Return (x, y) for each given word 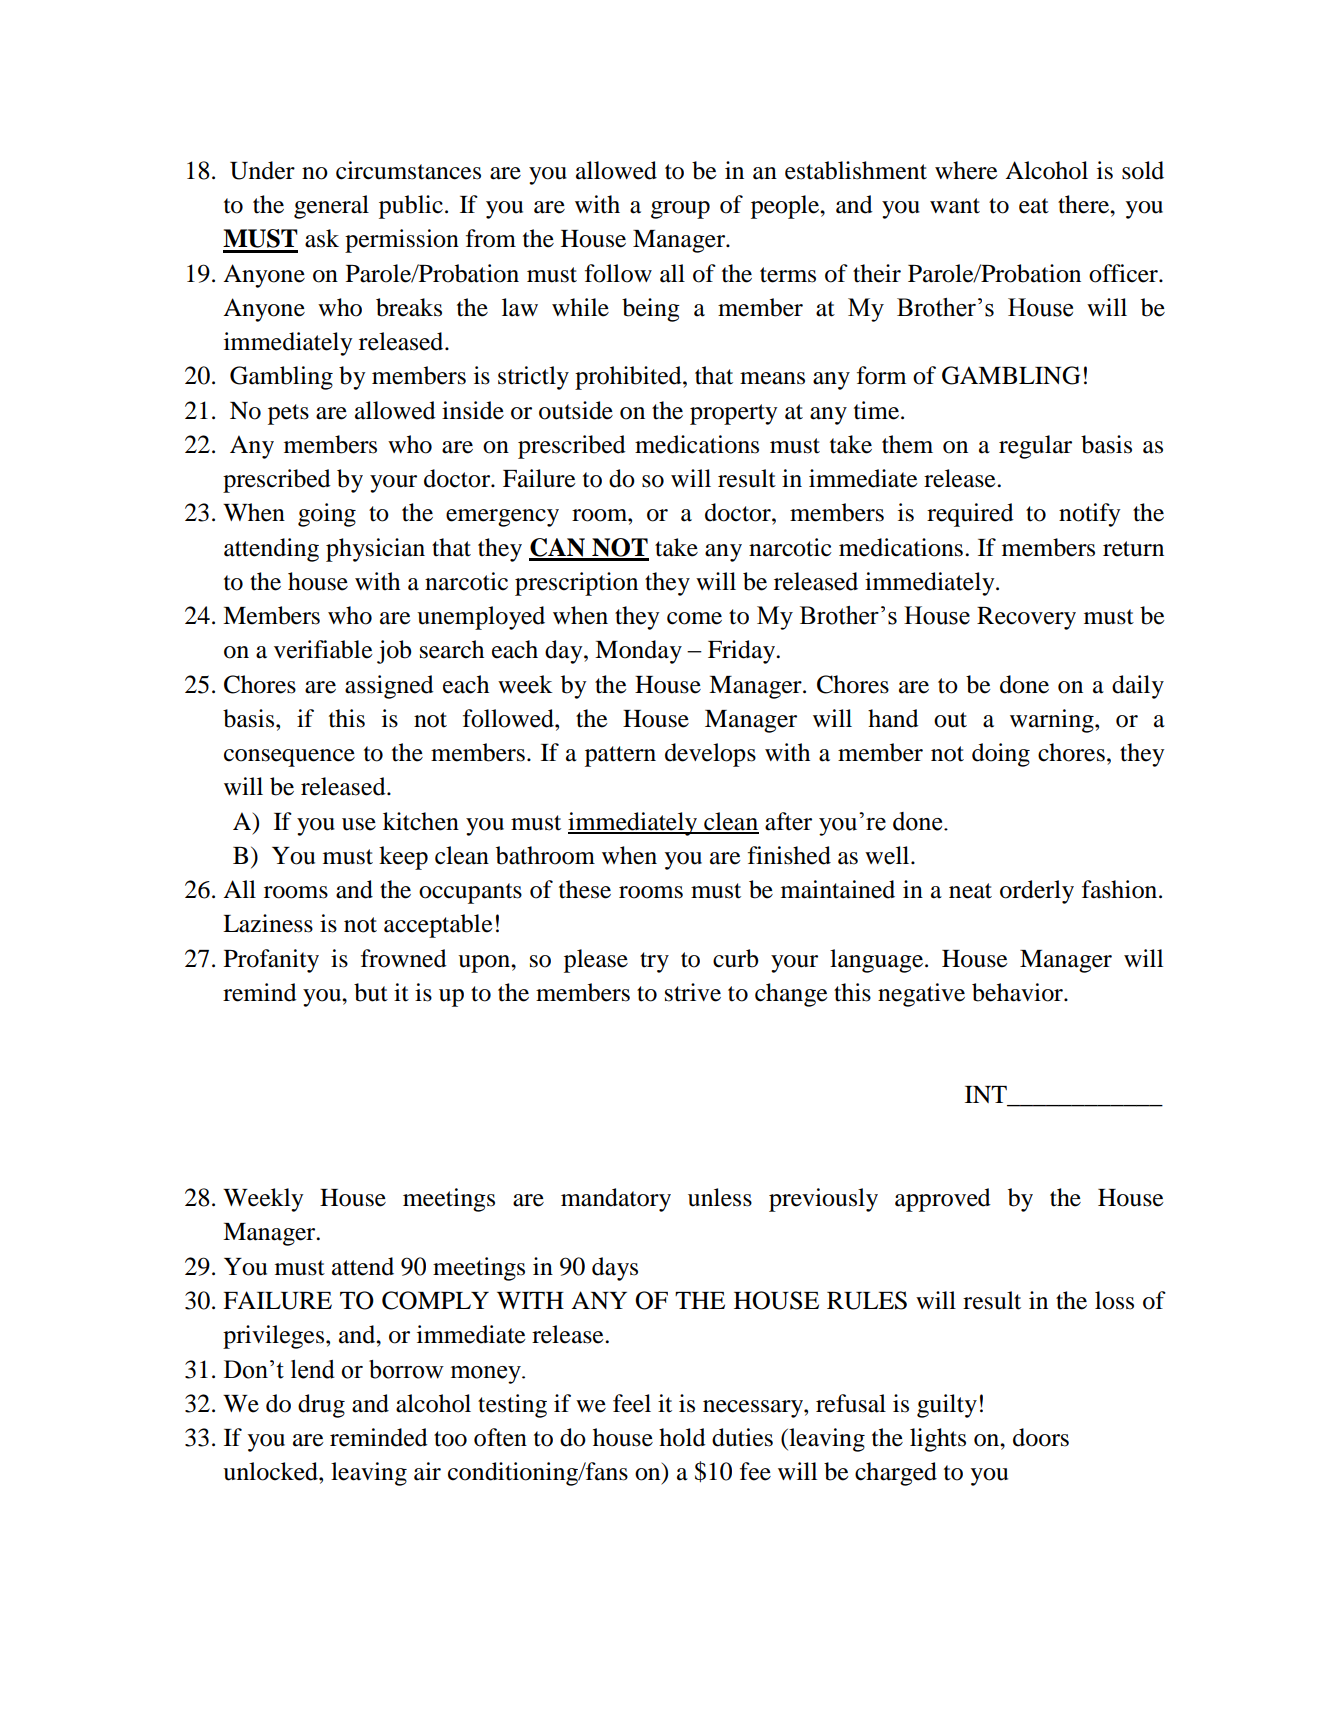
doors (1041, 1437)
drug (321, 1406)
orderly (1037, 892)
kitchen (421, 821)
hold (682, 1437)
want (955, 206)
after (788, 821)
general (331, 207)
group (680, 210)
